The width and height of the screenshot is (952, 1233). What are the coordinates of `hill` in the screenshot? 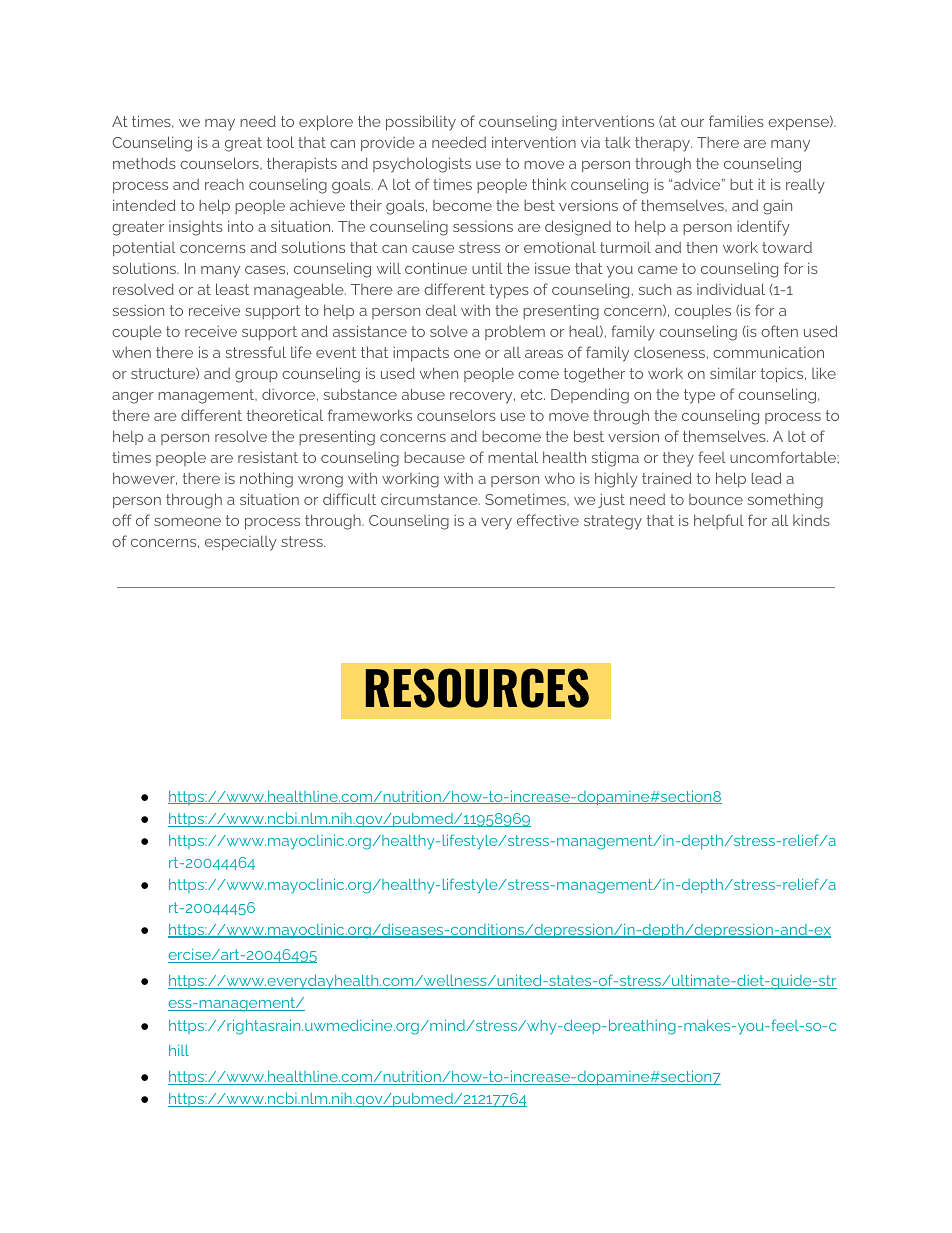 It's located at (179, 1050).
